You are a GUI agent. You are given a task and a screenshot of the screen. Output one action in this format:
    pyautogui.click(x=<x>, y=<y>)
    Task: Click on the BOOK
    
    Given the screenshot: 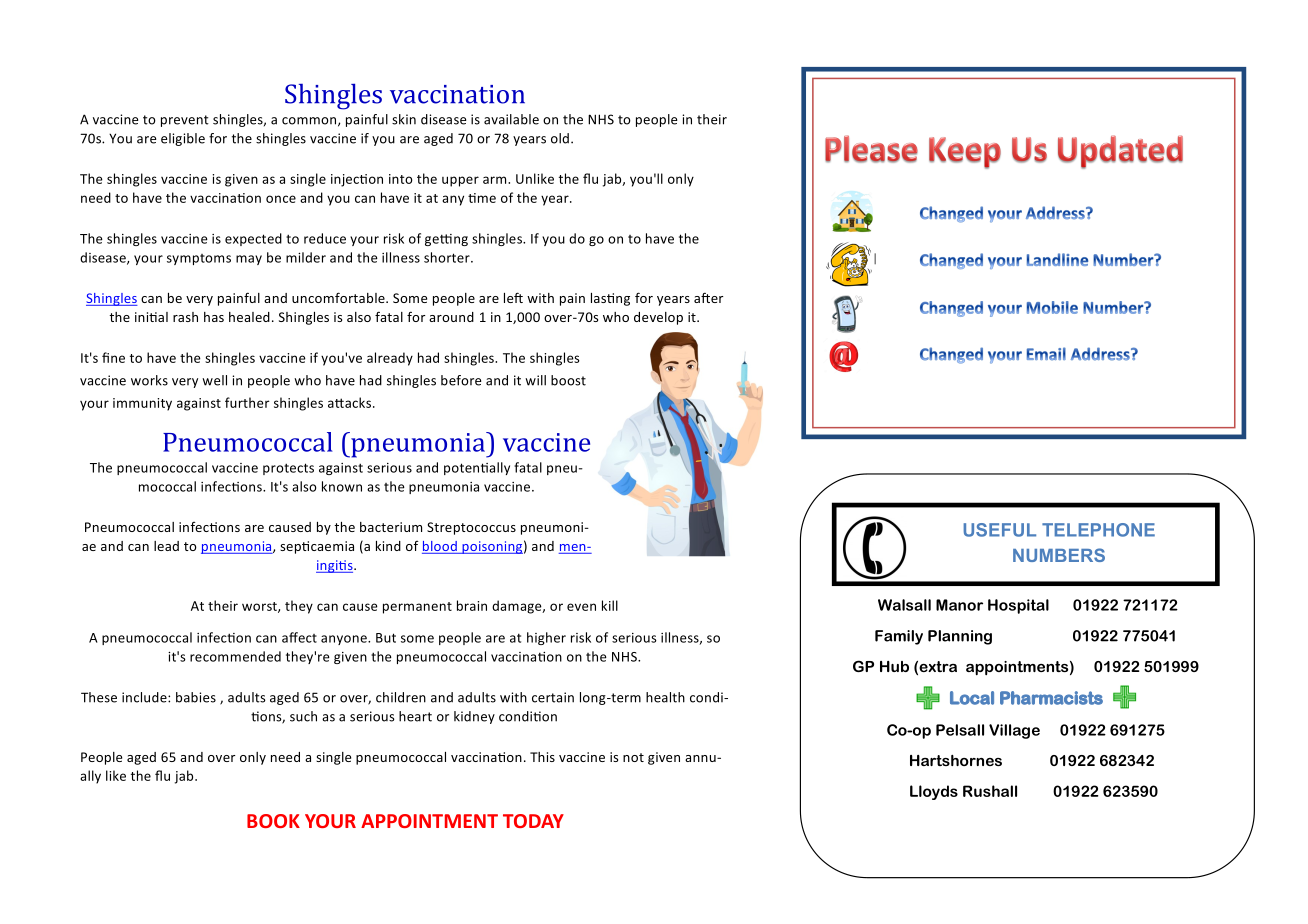 What is the action you would take?
    pyautogui.click(x=273, y=821)
